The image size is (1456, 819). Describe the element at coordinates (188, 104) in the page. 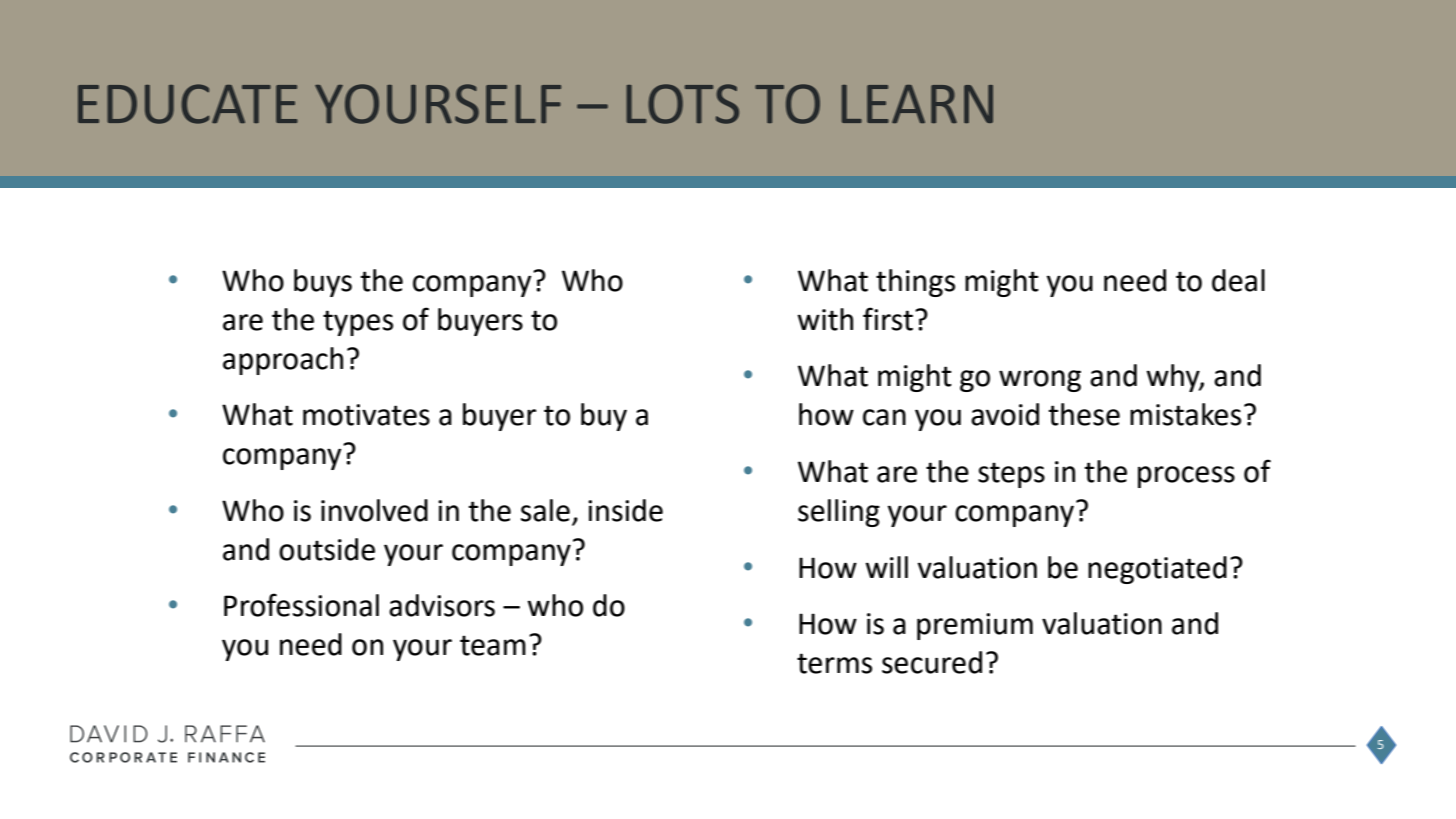

I see `EDUCATE` at that location.
